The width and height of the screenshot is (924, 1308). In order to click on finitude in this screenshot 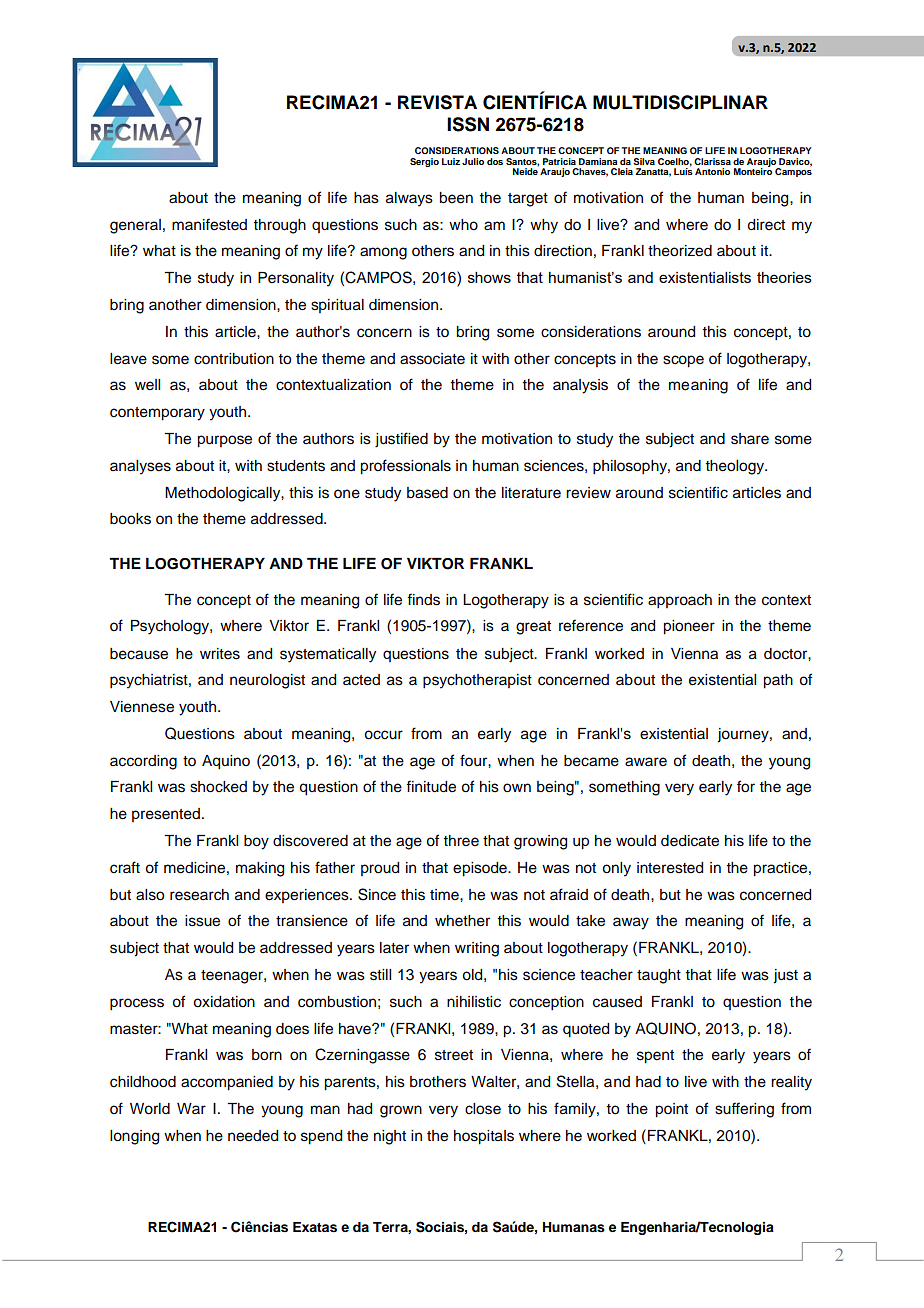, I will do `click(431, 786)`.
